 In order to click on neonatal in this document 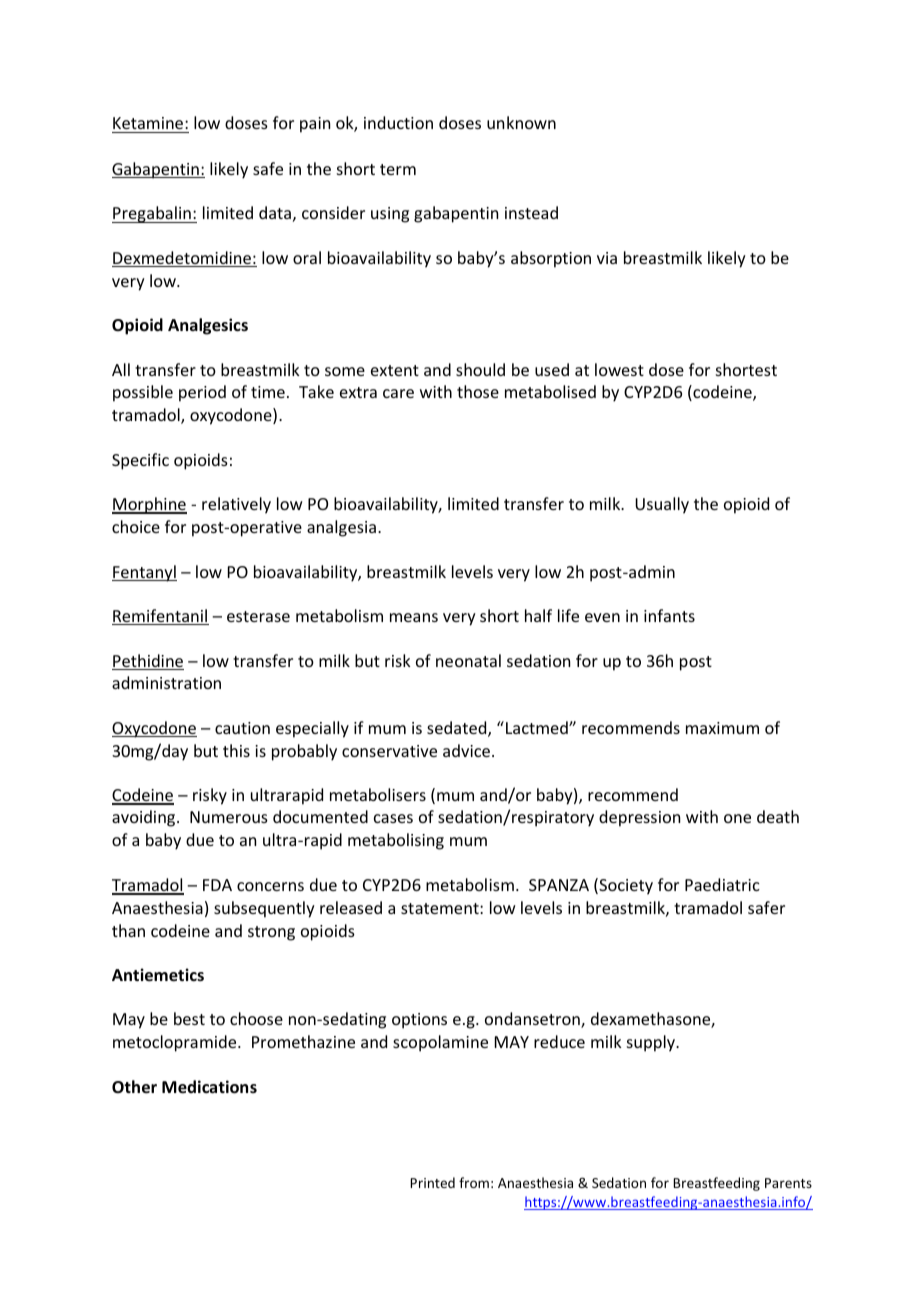, I will do `click(468, 660)`.
